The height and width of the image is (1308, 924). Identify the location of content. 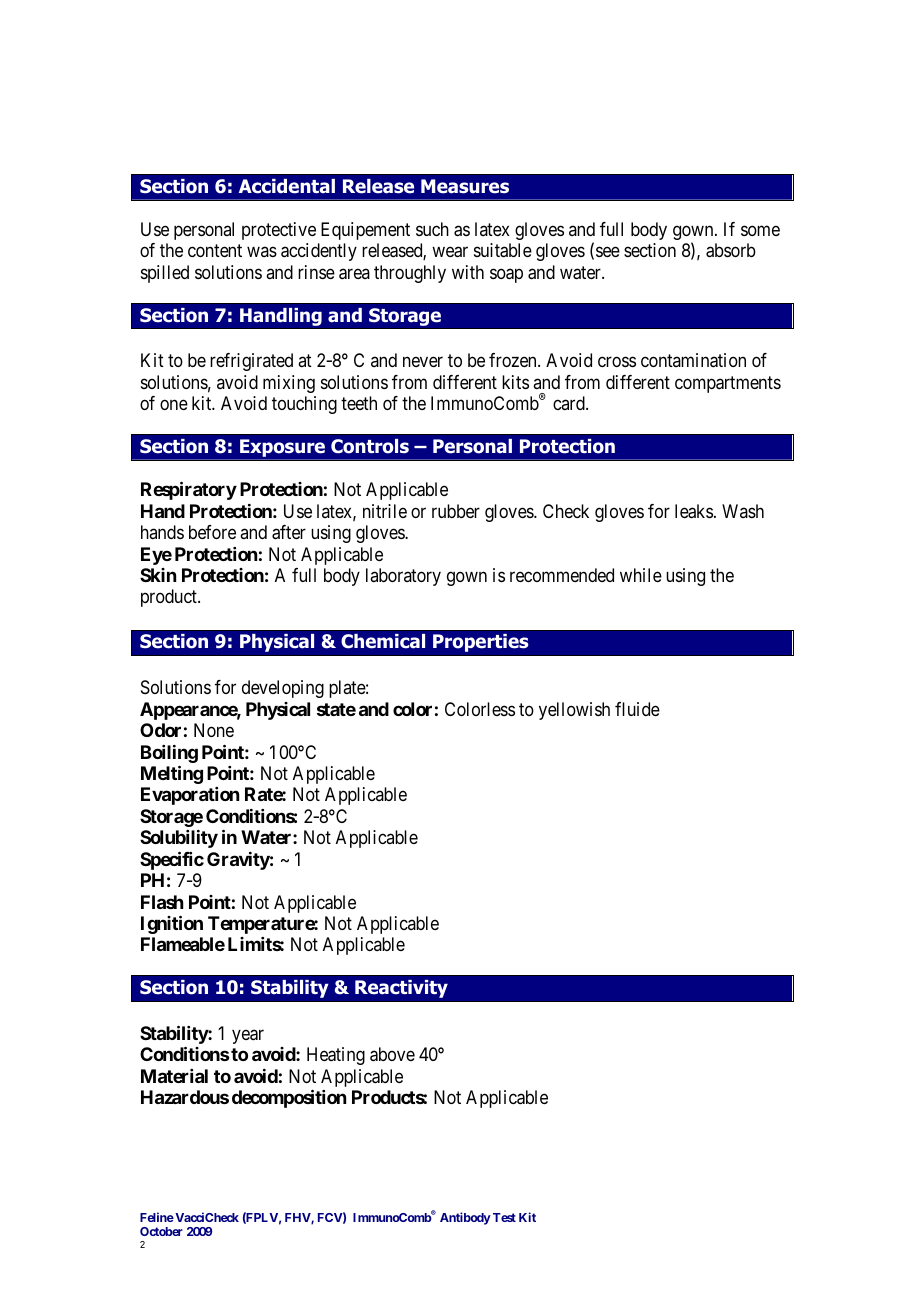
(215, 251).
